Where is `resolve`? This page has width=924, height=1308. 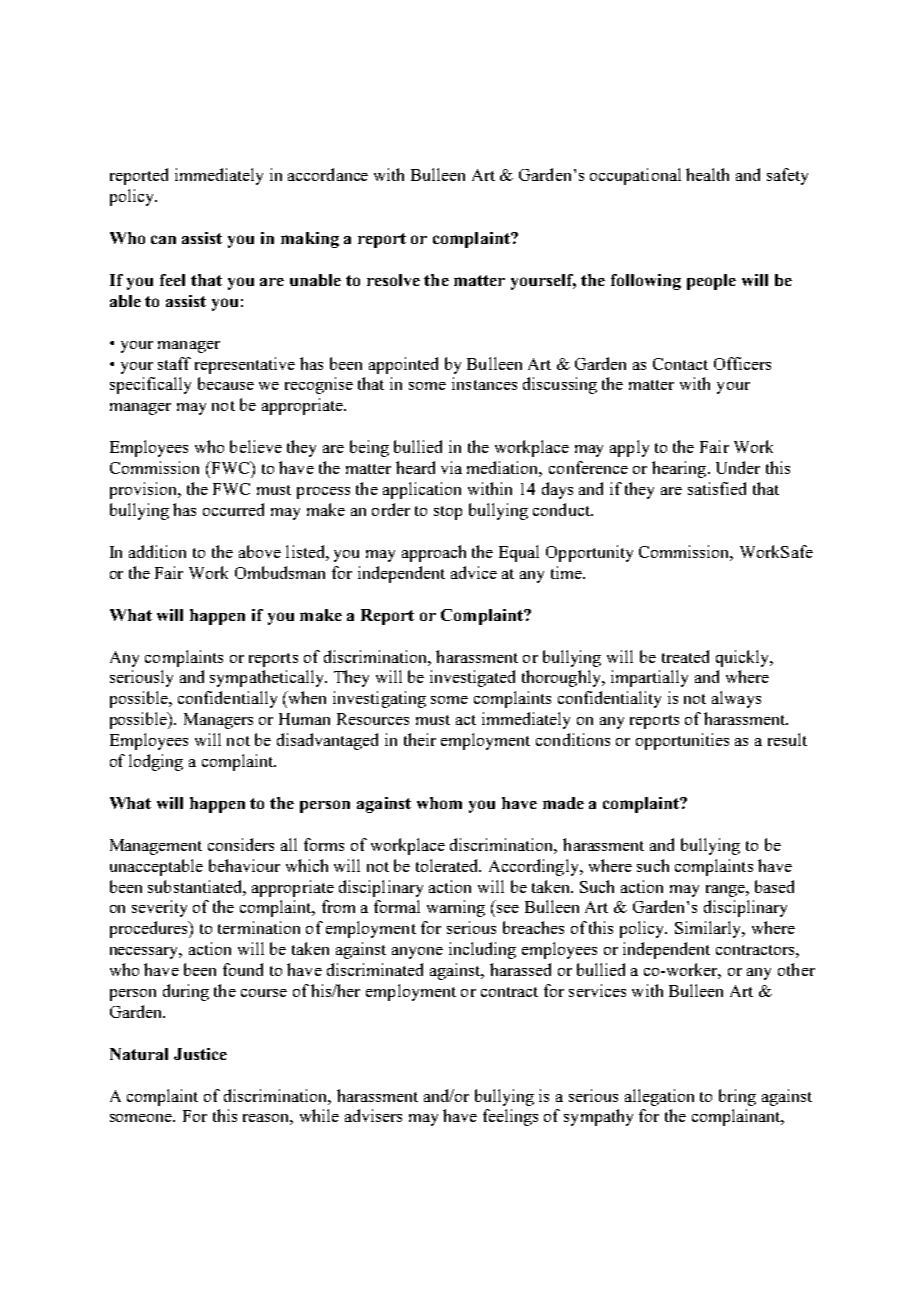
resolve is located at coordinates (393, 280).
